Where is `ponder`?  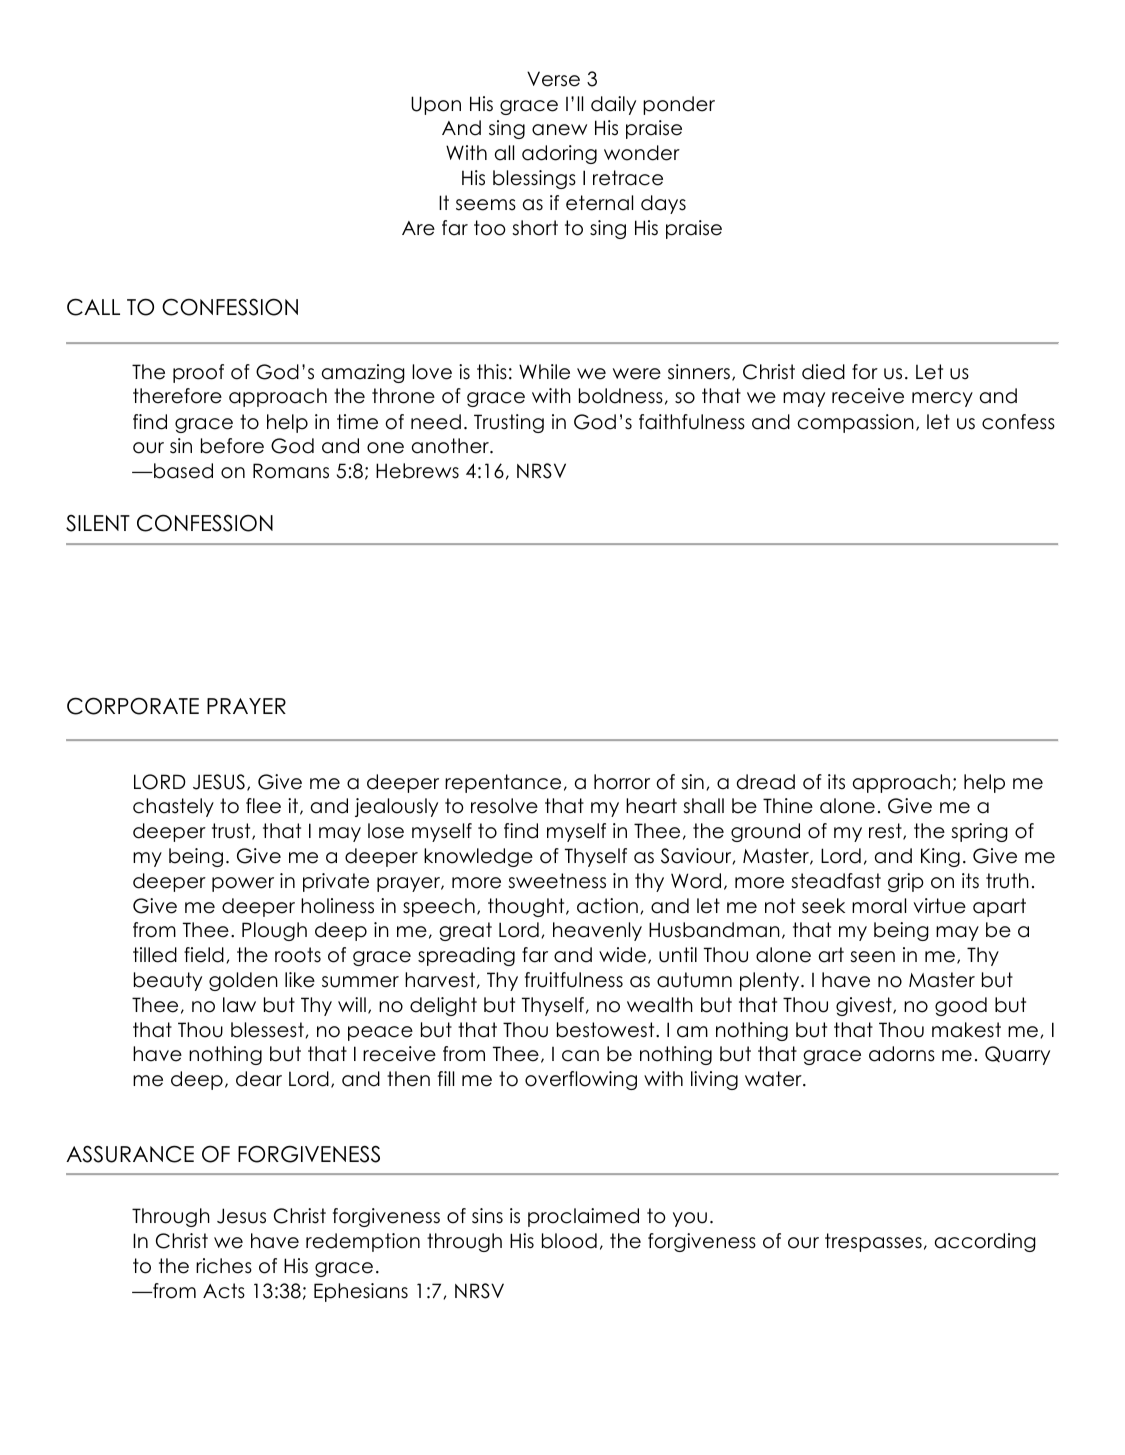
ponder is located at coordinates (679, 105).
